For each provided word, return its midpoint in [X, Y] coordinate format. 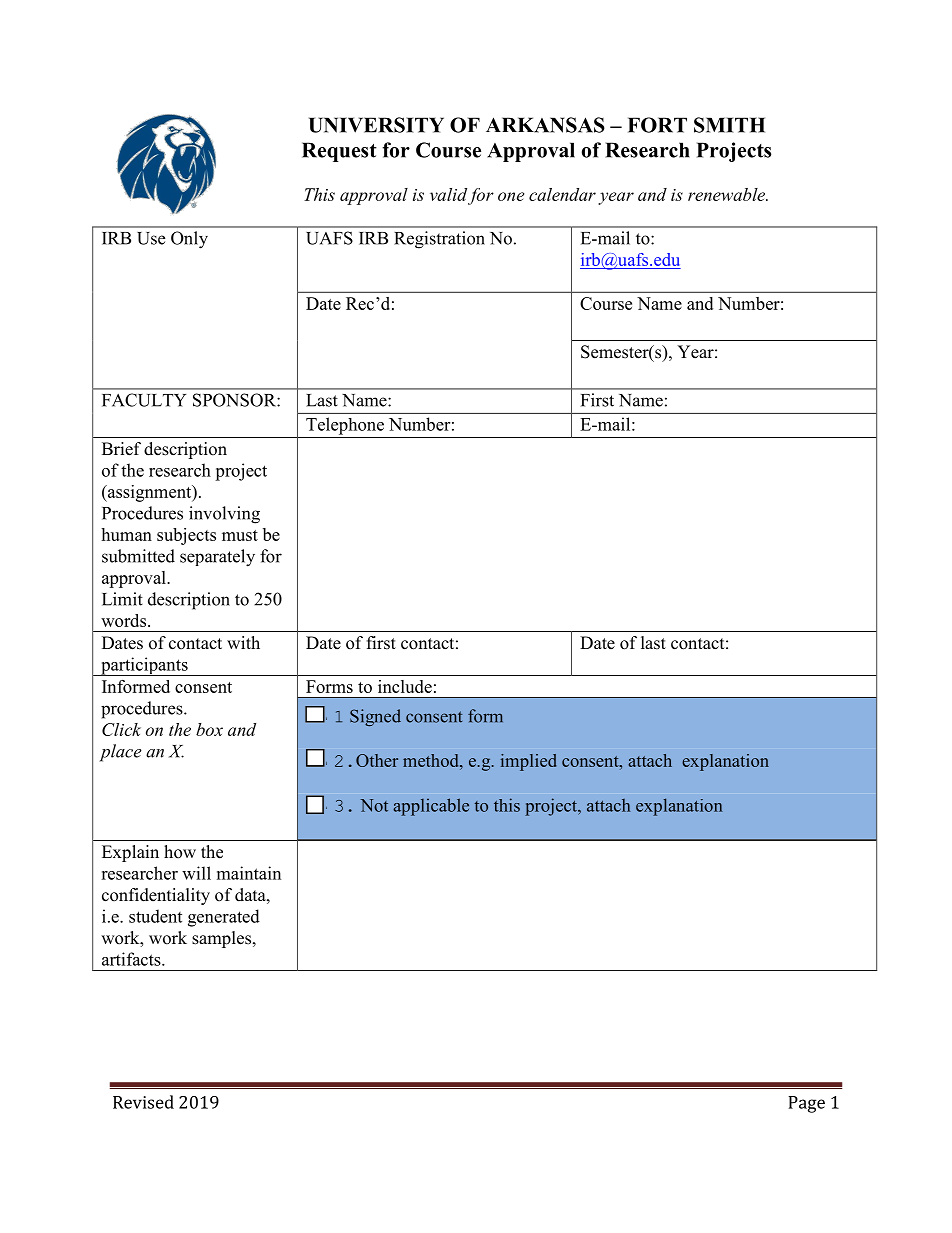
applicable [431, 807]
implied [528, 762]
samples [223, 939]
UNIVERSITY [376, 125]
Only [189, 240]
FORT [657, 125]
